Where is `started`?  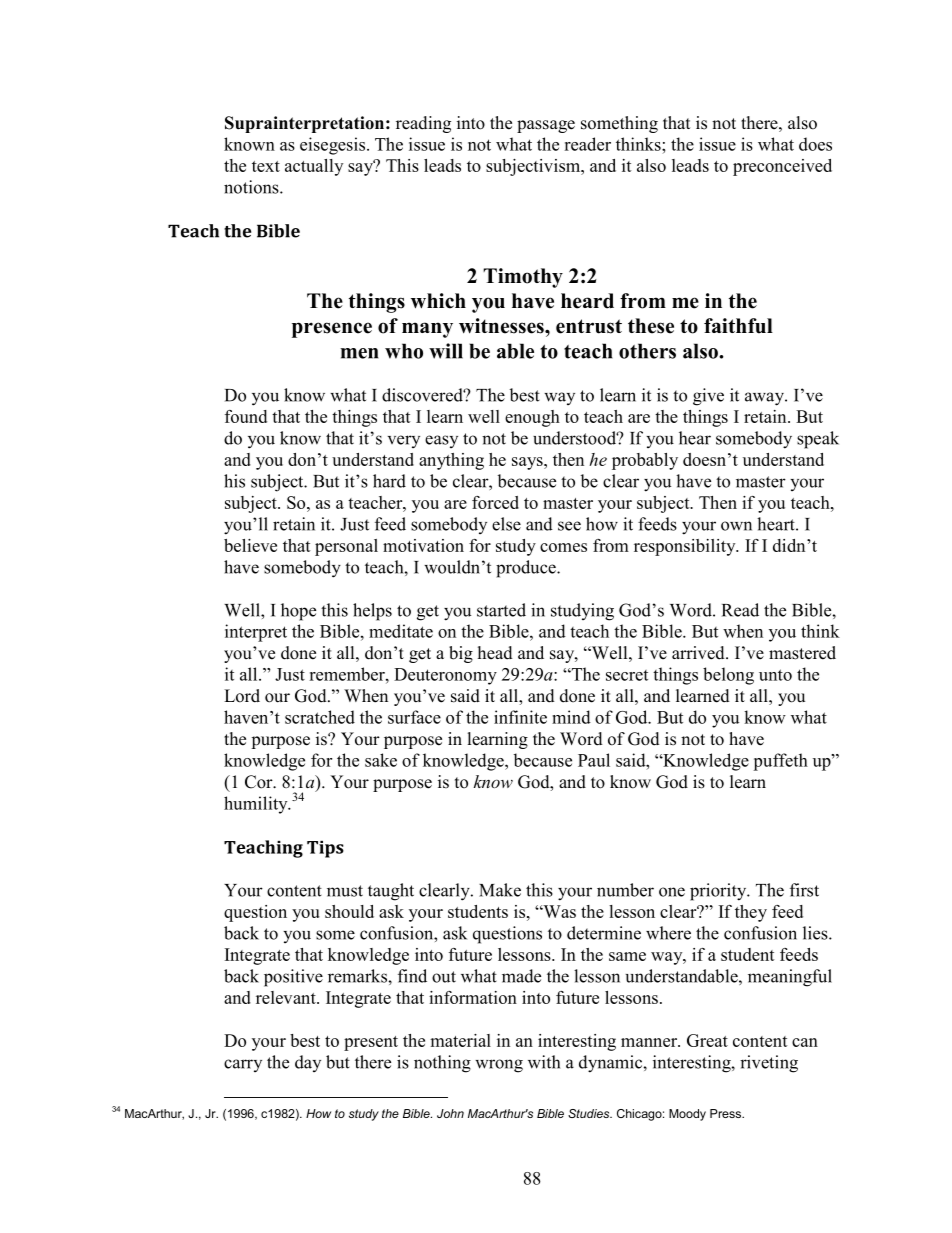 started is located at coordinates (501, 610).
